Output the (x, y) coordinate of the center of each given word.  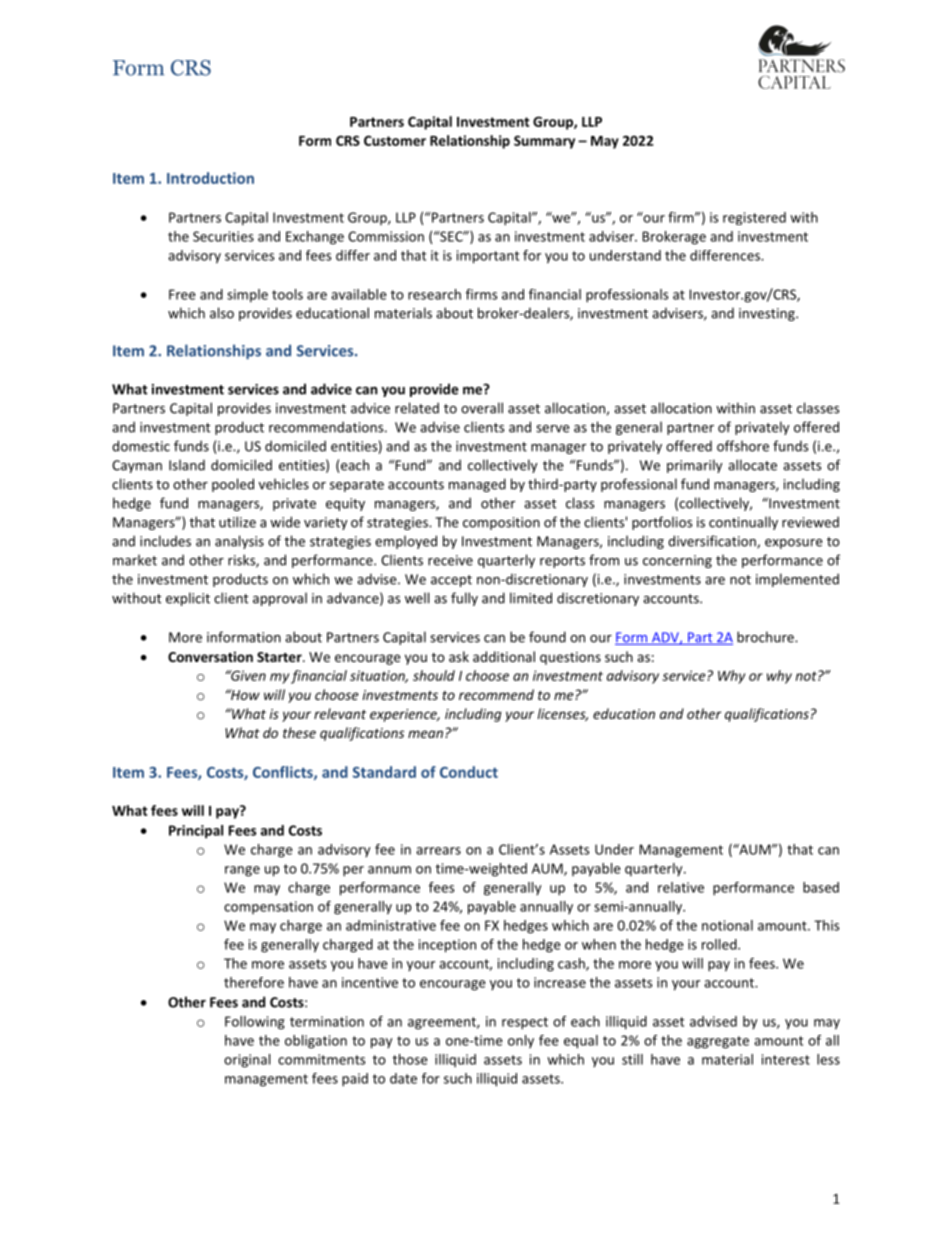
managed (477, 485)
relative (681, 887)
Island (187, 465)
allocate (752, 465)
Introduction (210, 178)
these (299, 732)
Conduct (469, 772)
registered (754, 218)
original (247, 1061)
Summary (544, 142)
